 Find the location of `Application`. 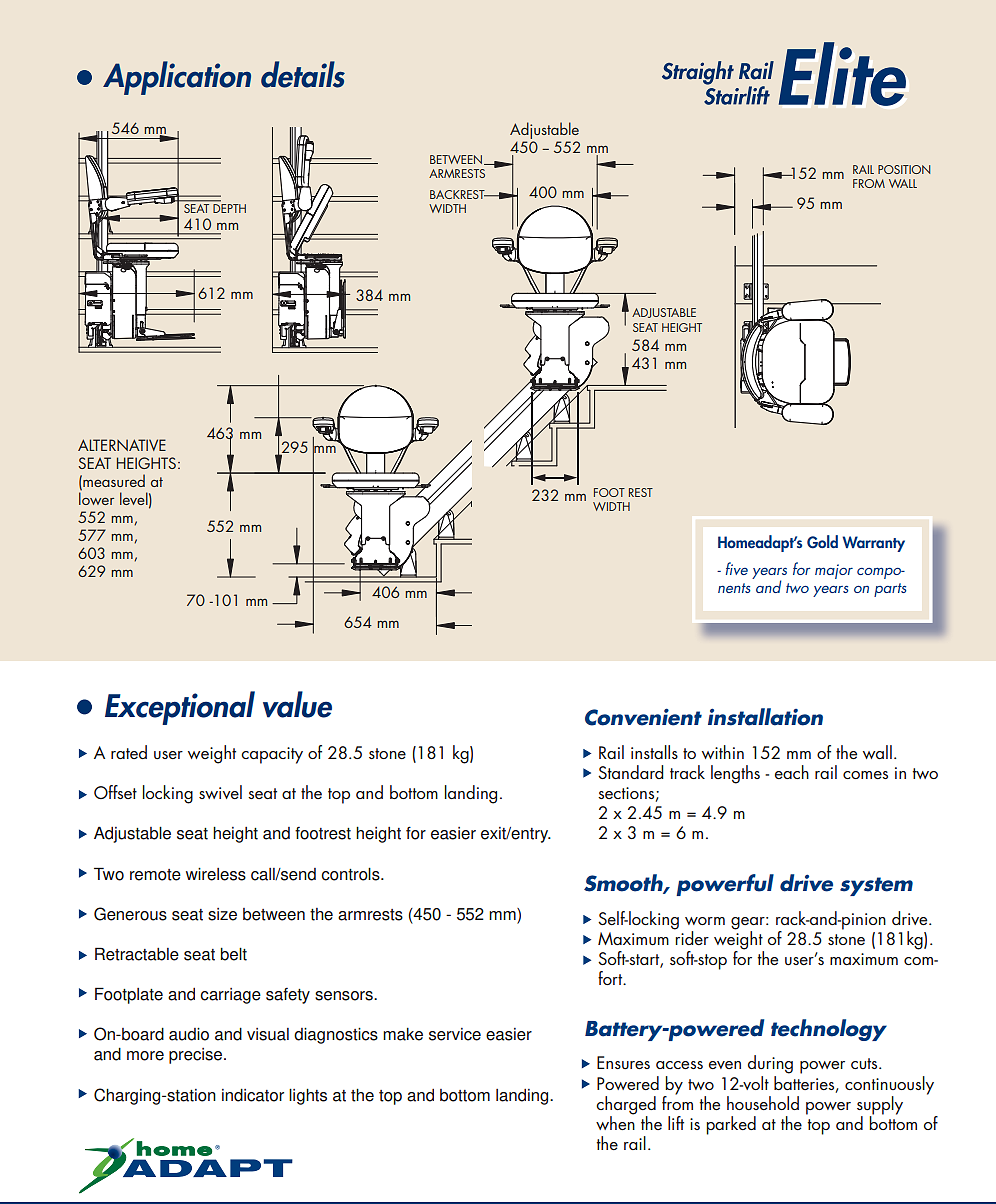

Application is located at coordinates (177, 78).
